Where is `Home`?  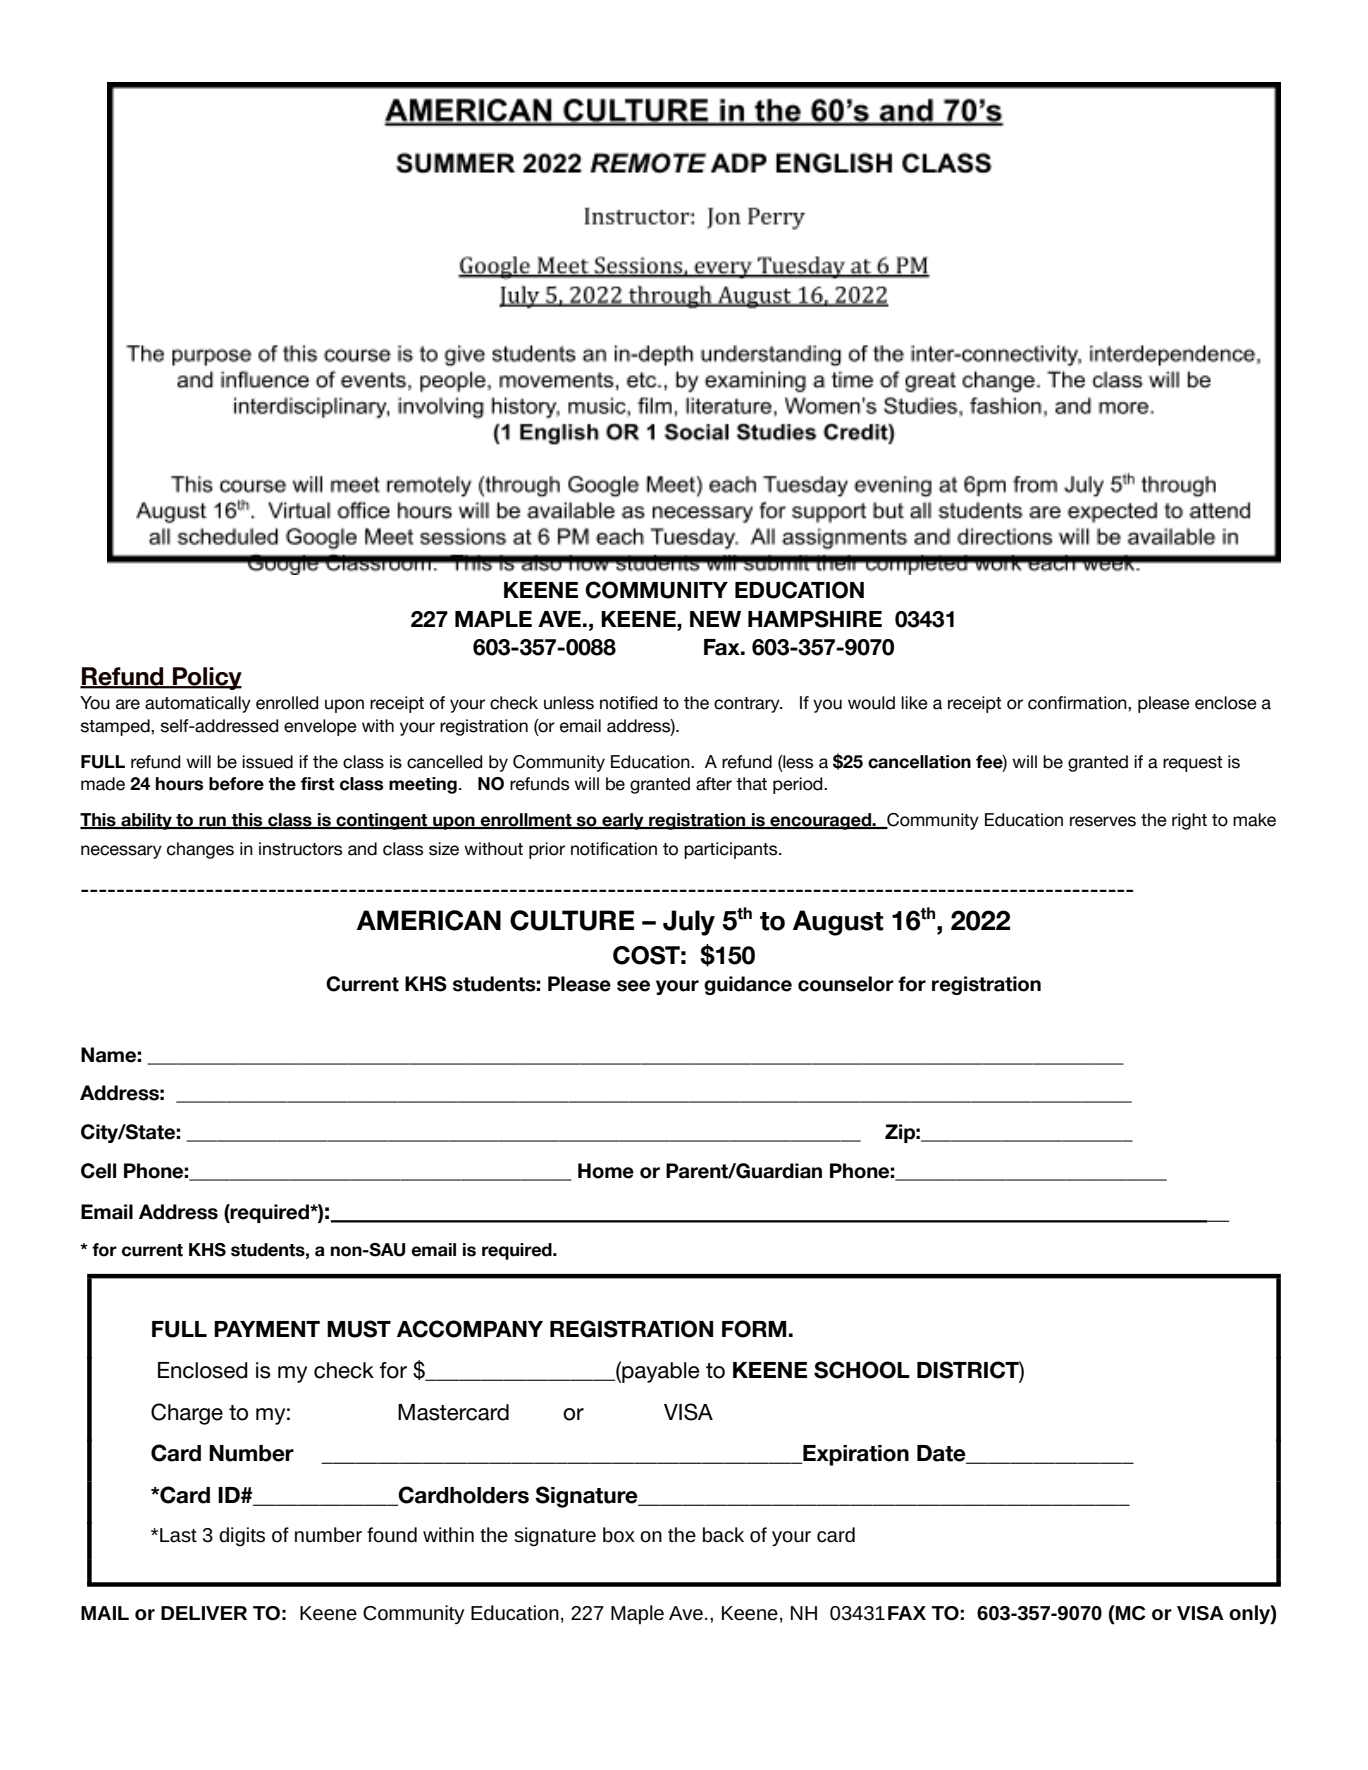 Home is located at coordinates (606, 1171).
